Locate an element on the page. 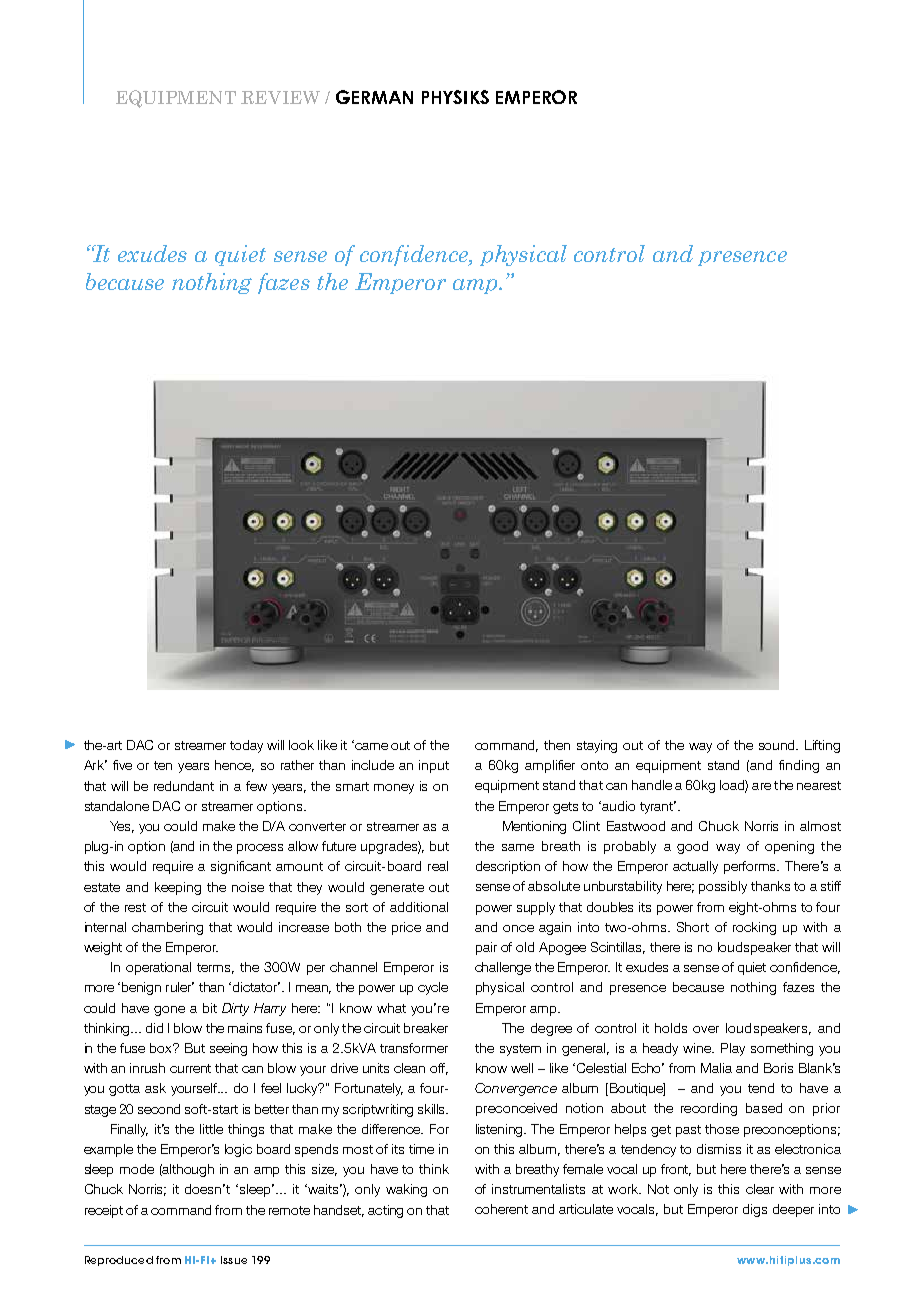 This image has height=1308, width=924. Lifting is located at coordinates (822, 746).
